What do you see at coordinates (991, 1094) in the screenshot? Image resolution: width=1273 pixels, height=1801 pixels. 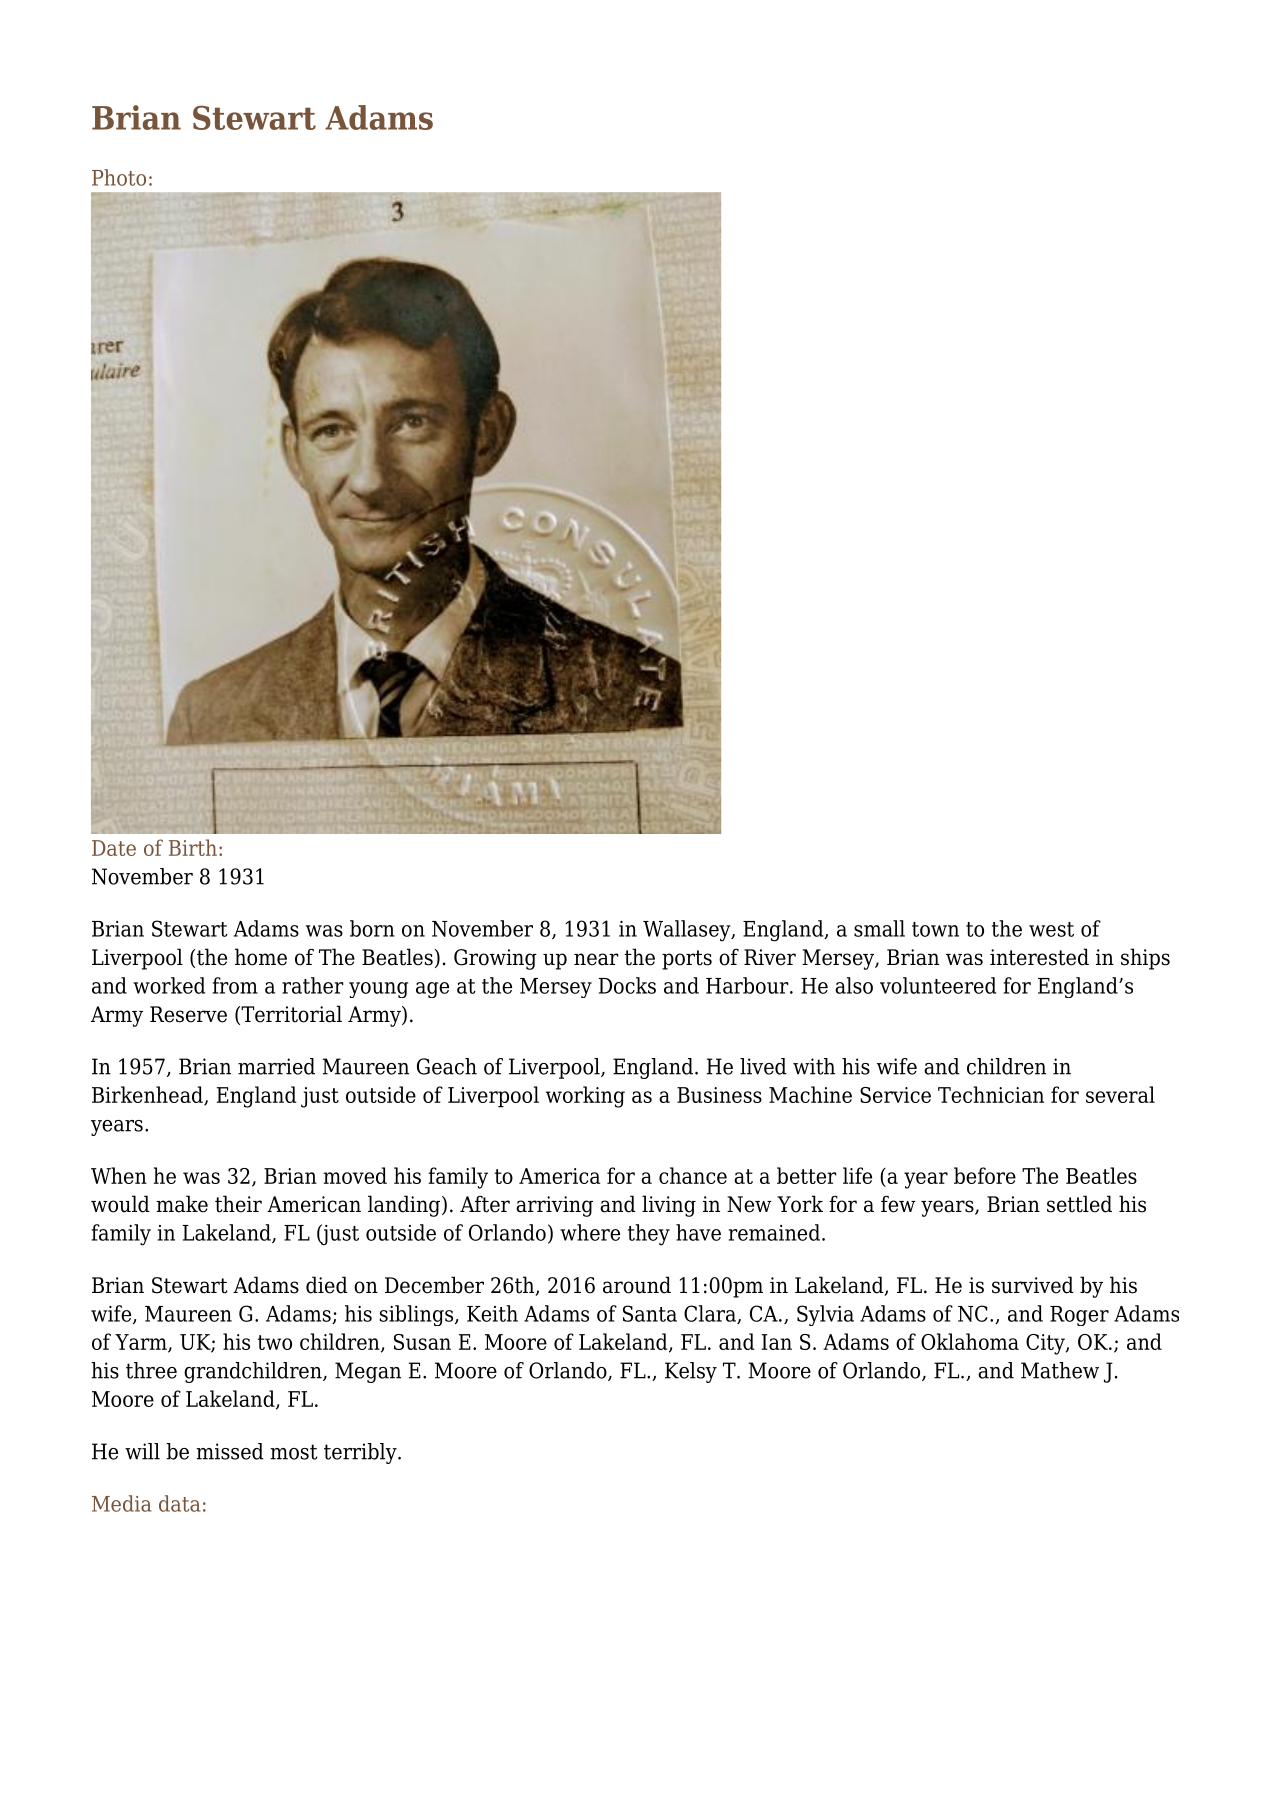 I see `Technician` at bounding box center [991, 1094].
